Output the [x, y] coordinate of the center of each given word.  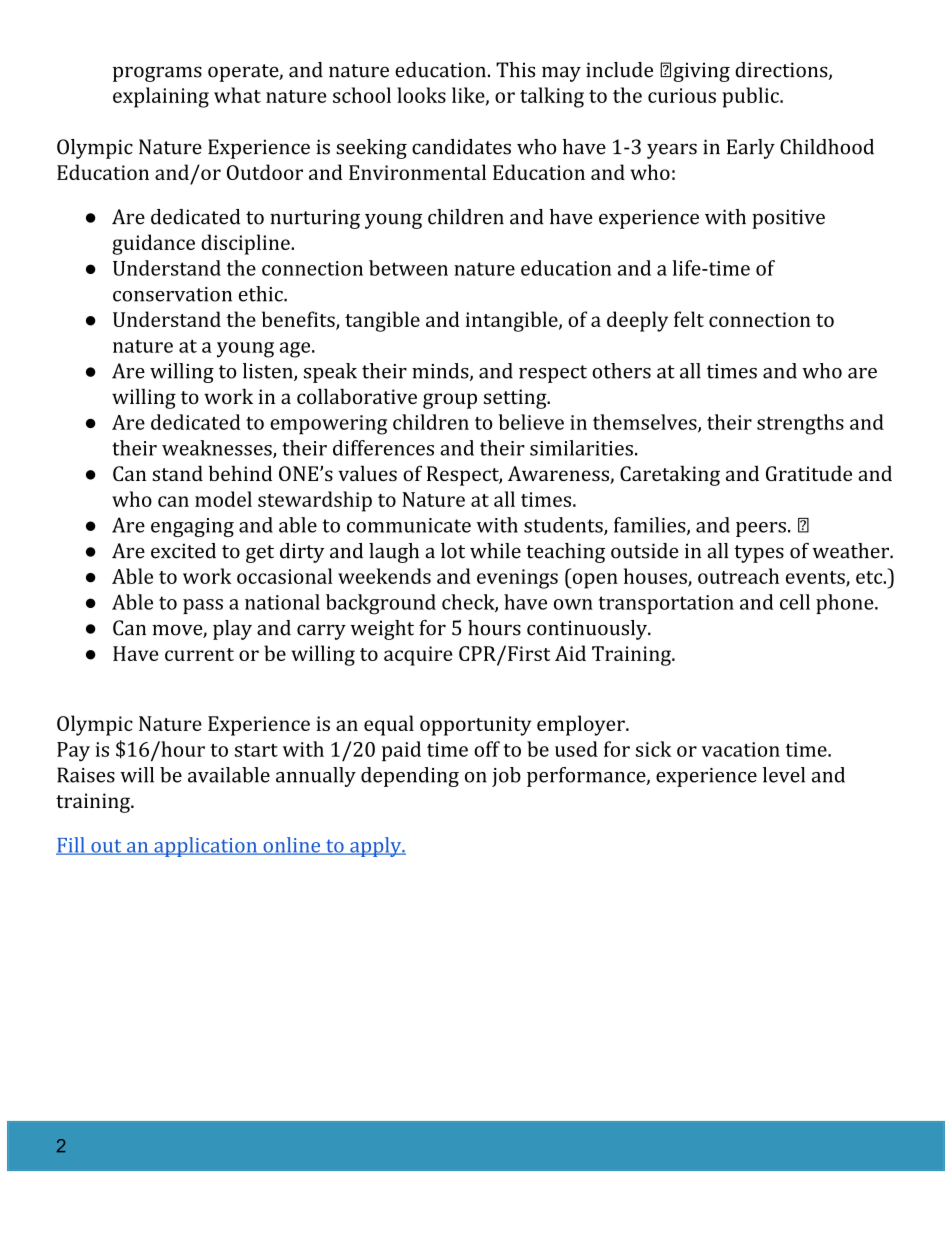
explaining [161, 97]
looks [421, 95]
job [506, 777]
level [784, 775]
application [205, 847]
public [751, 97]
